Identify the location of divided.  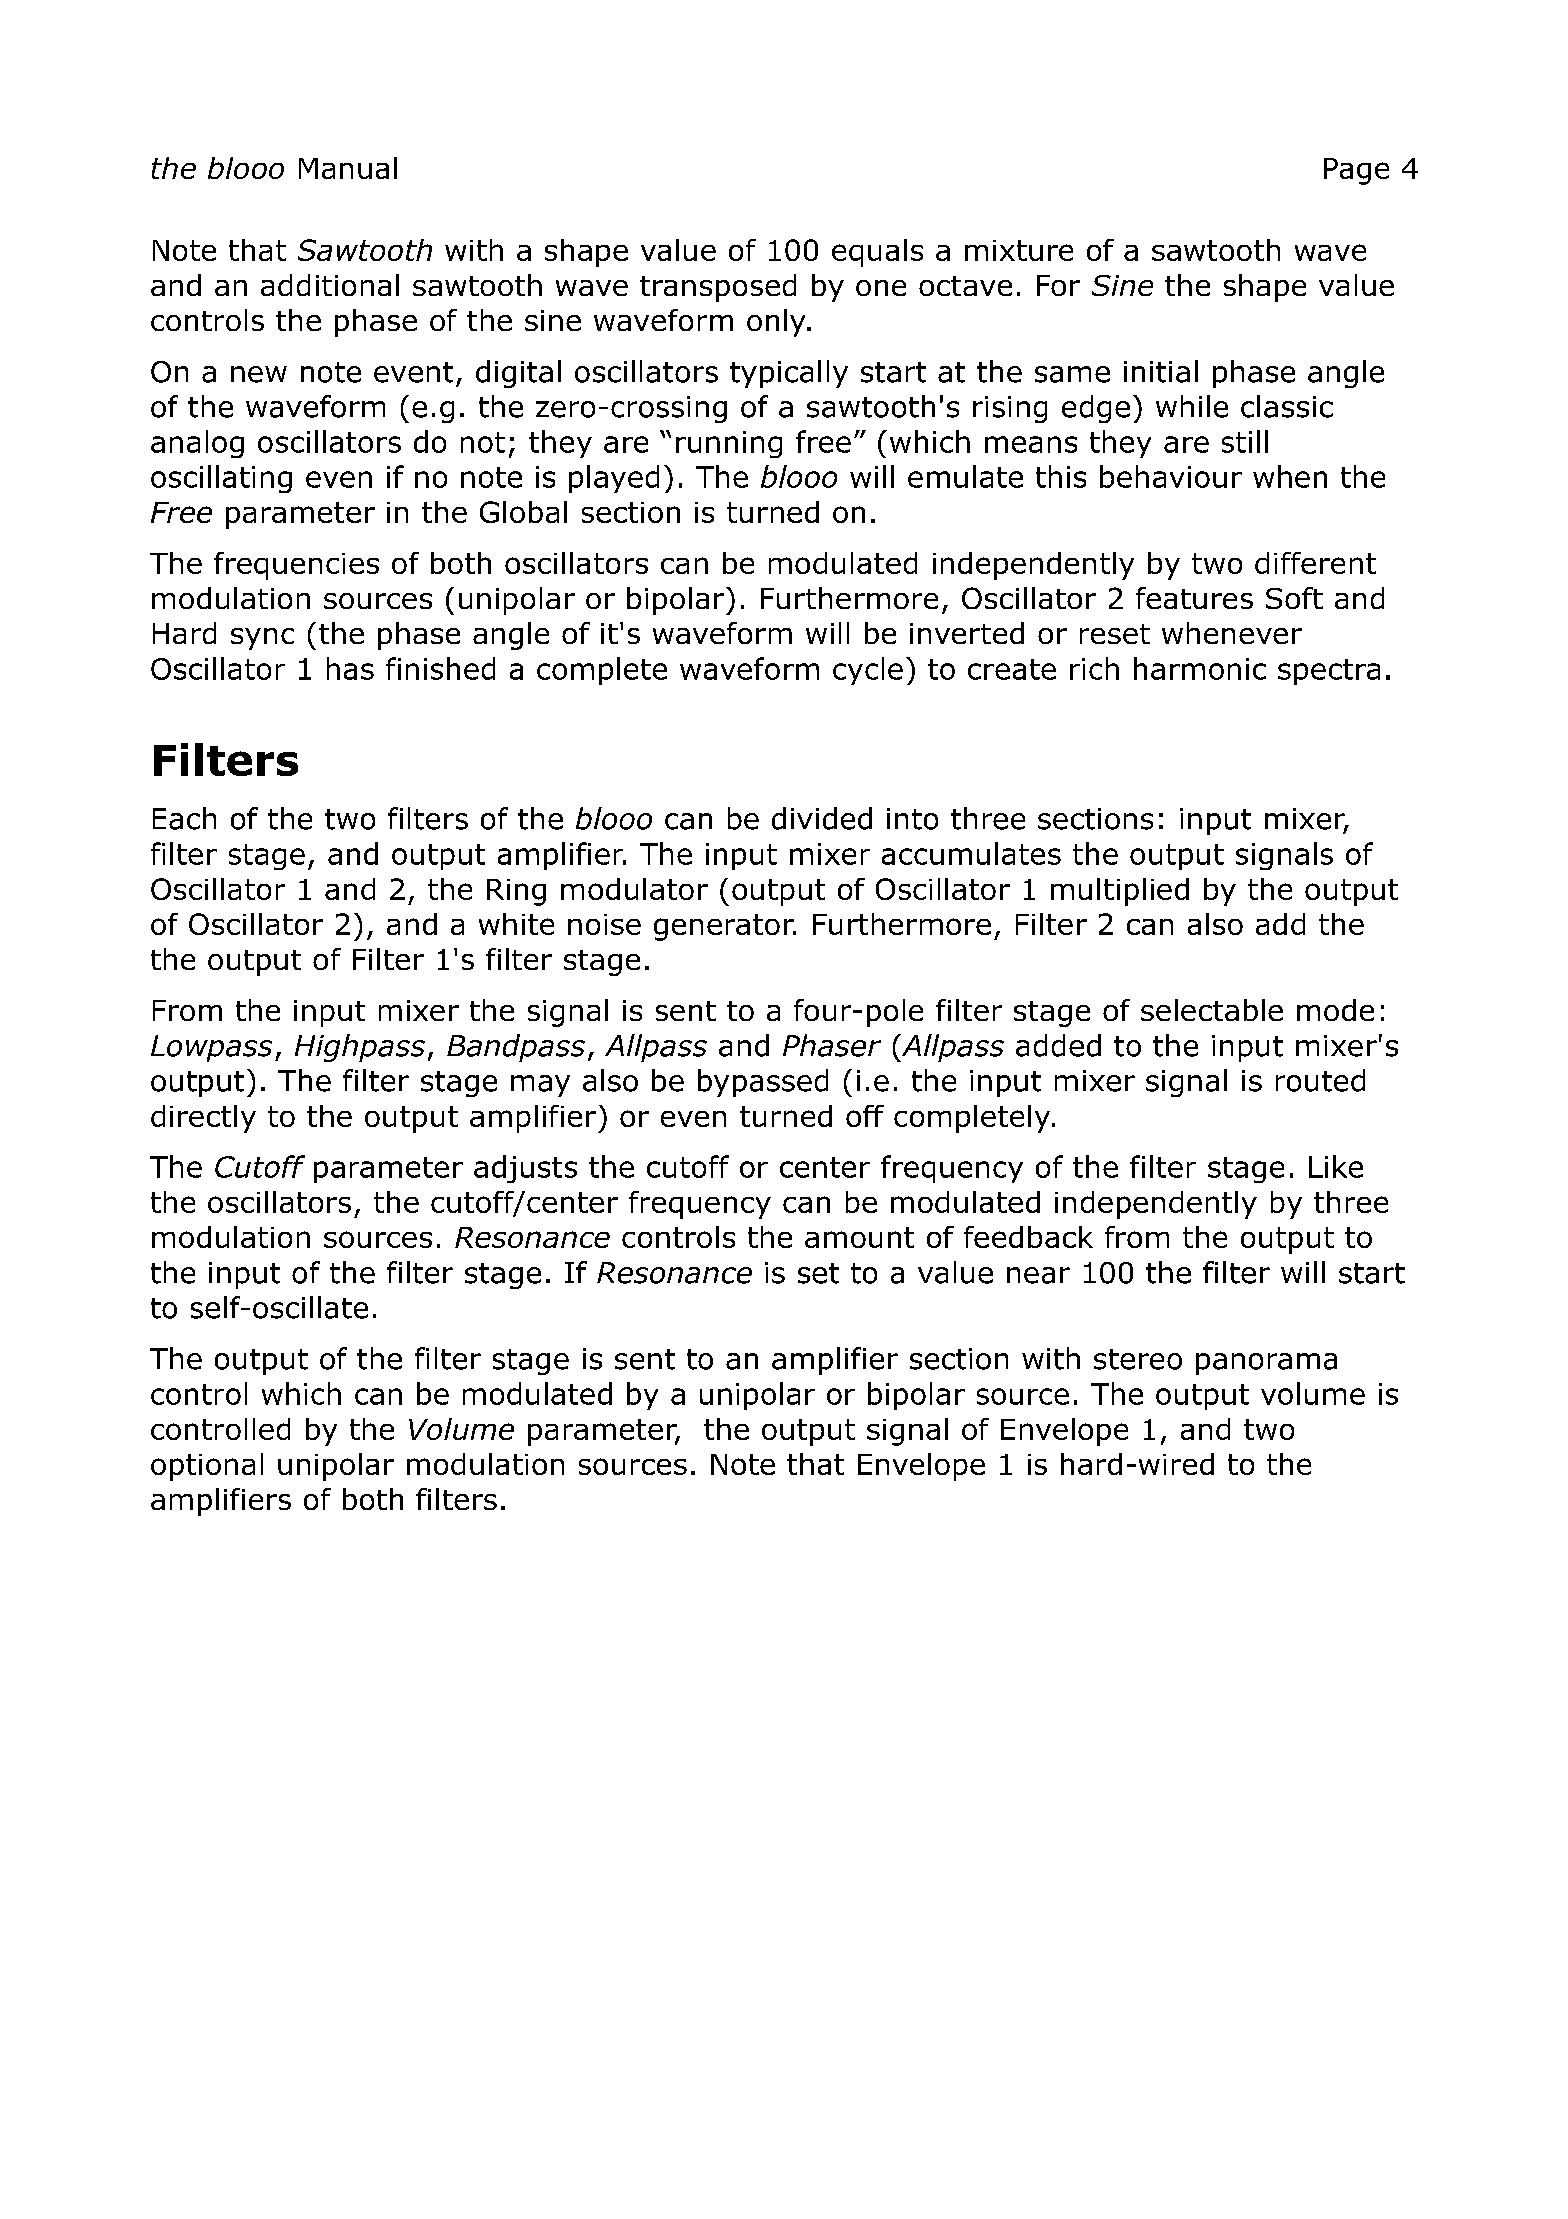
(822, 818).
